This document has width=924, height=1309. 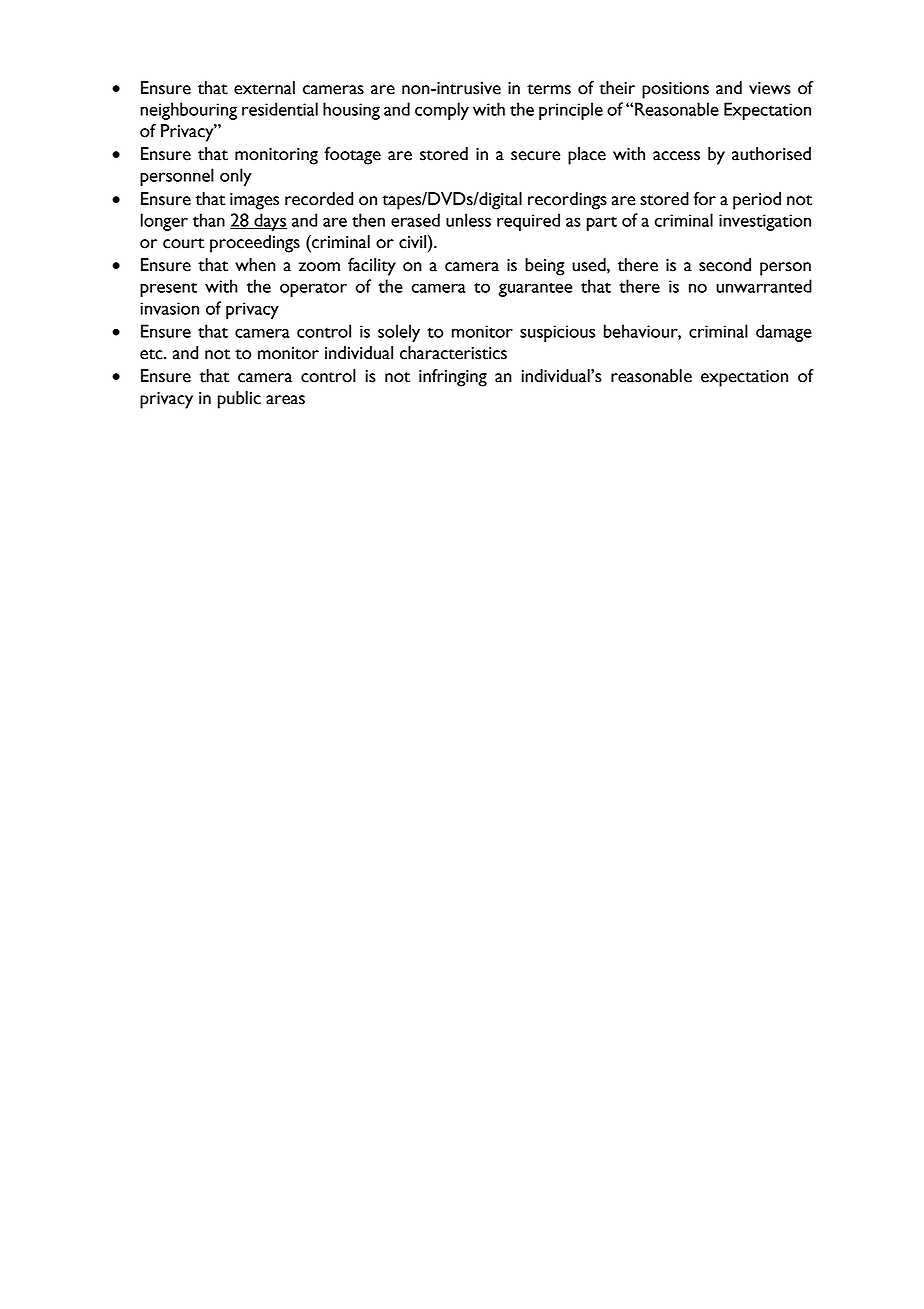 I want to click on comply, so click(x=442, y=111).
